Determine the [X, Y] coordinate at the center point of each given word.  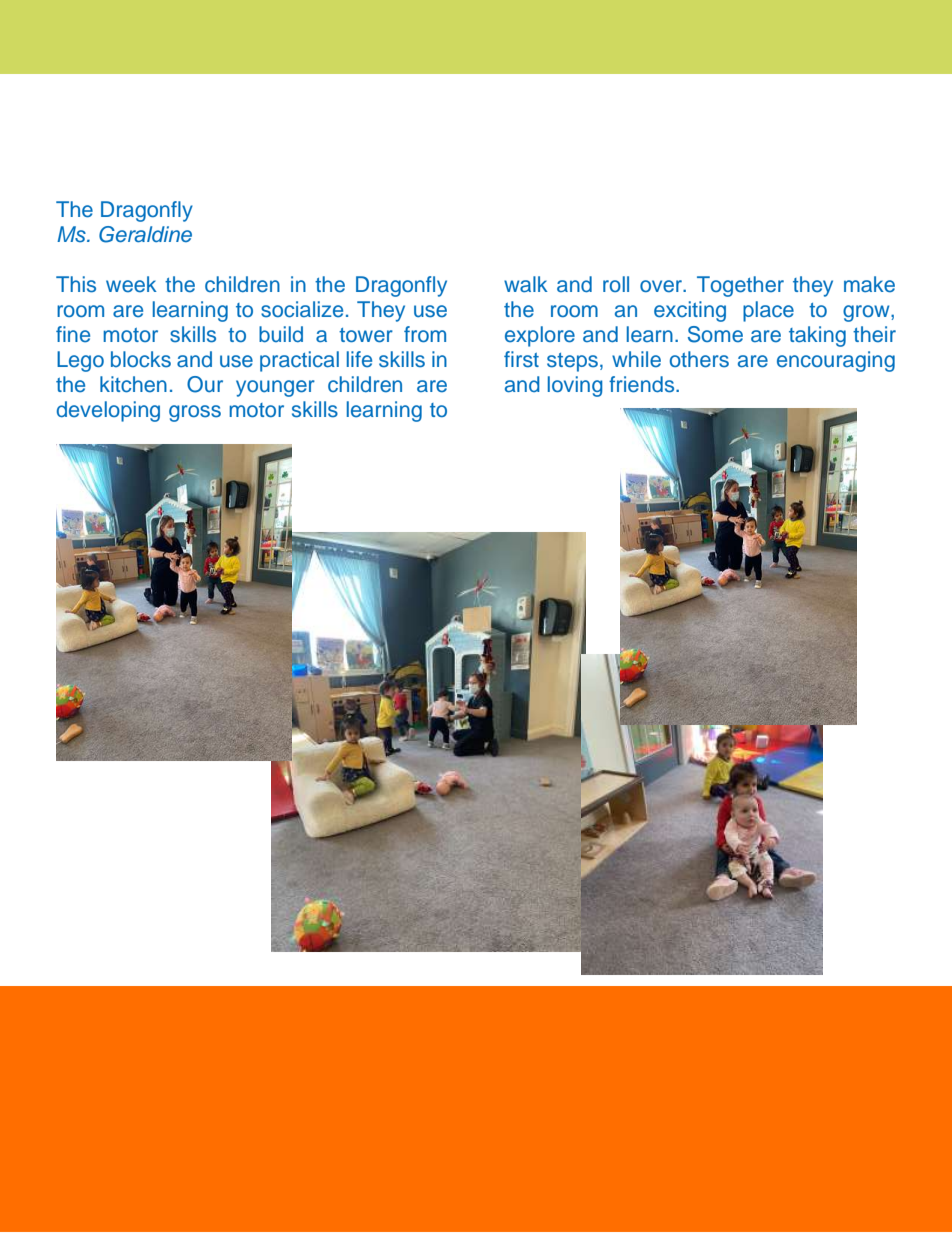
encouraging [836, 361]
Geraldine [145, 234]
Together [740, 286]
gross [195, 413]
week [131, 284]
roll [616, 284]
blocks [141, 359]
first [521, 359]
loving [575, 386]
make [869, 284]
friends [643, 384]
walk [526, 284]
